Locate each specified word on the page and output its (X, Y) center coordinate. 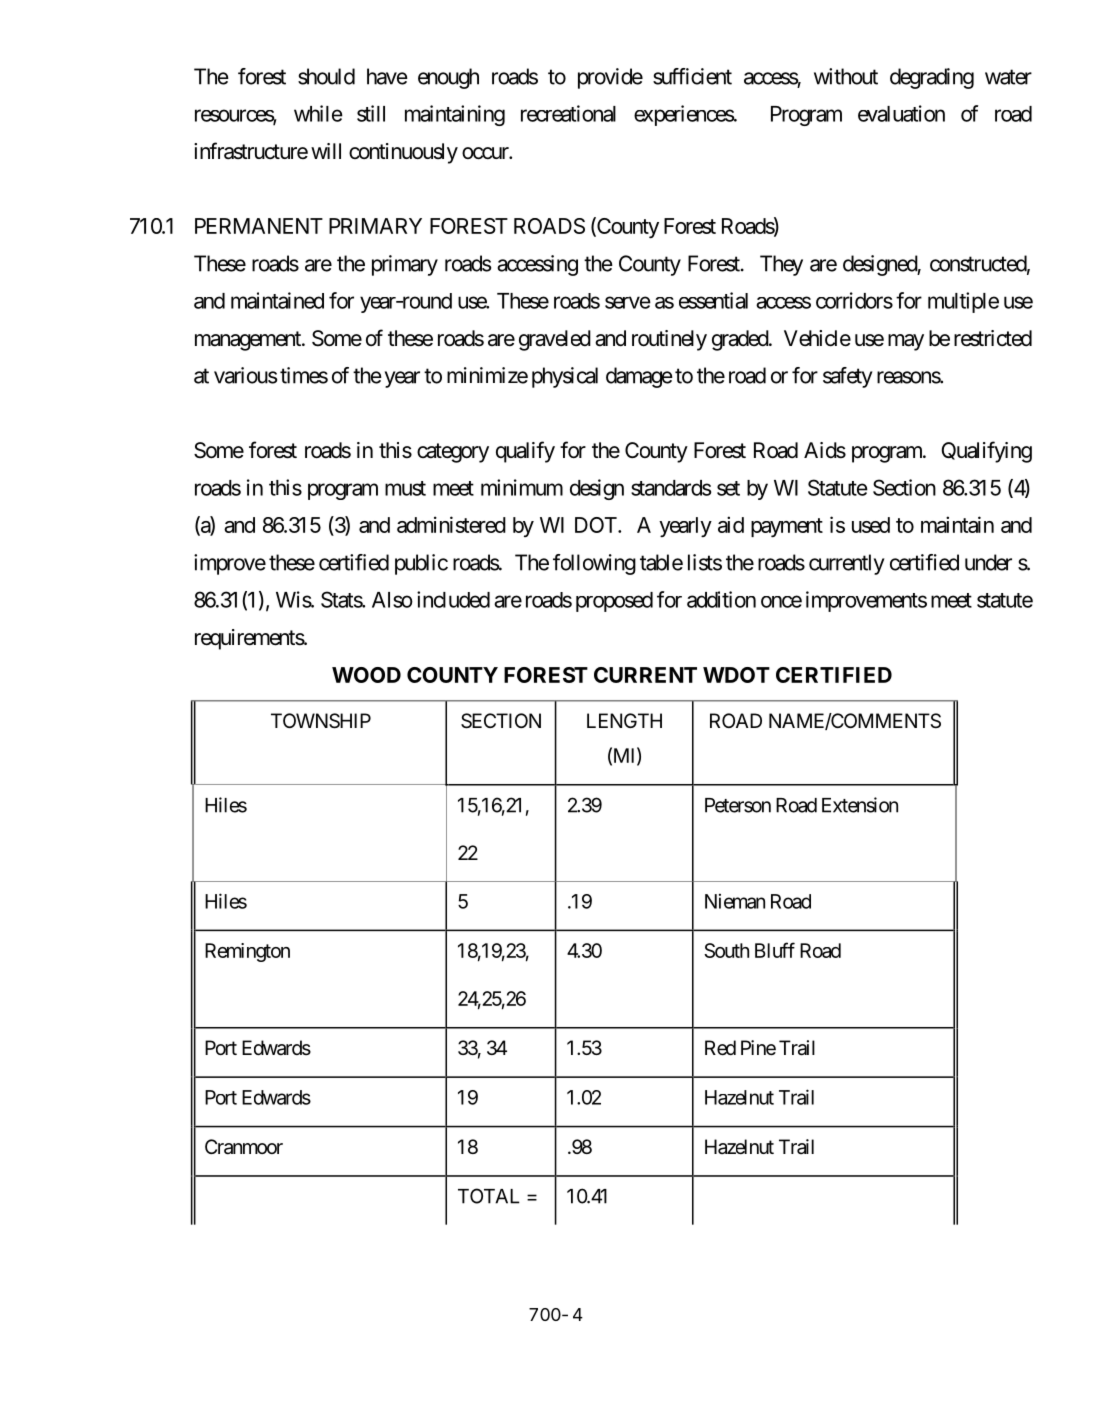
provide (610, 78)
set (728, 488)
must (405, 488)
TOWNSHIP (321, 721)
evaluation (901, 113)
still (371, 113)
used (871, 525)
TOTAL (489, 1196)
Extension (860, 805)
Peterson (738, 805)
